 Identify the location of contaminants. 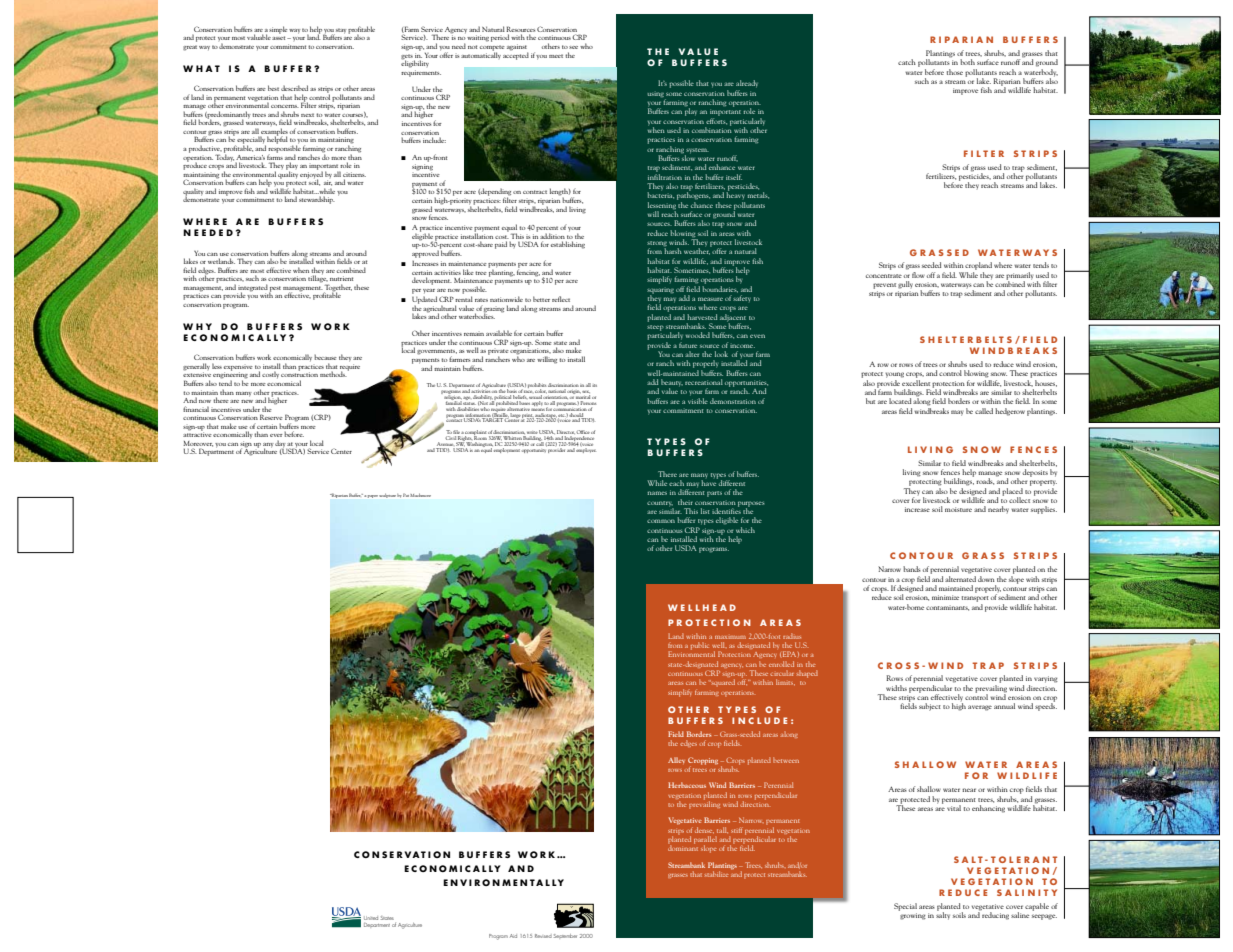
(947, 608).
